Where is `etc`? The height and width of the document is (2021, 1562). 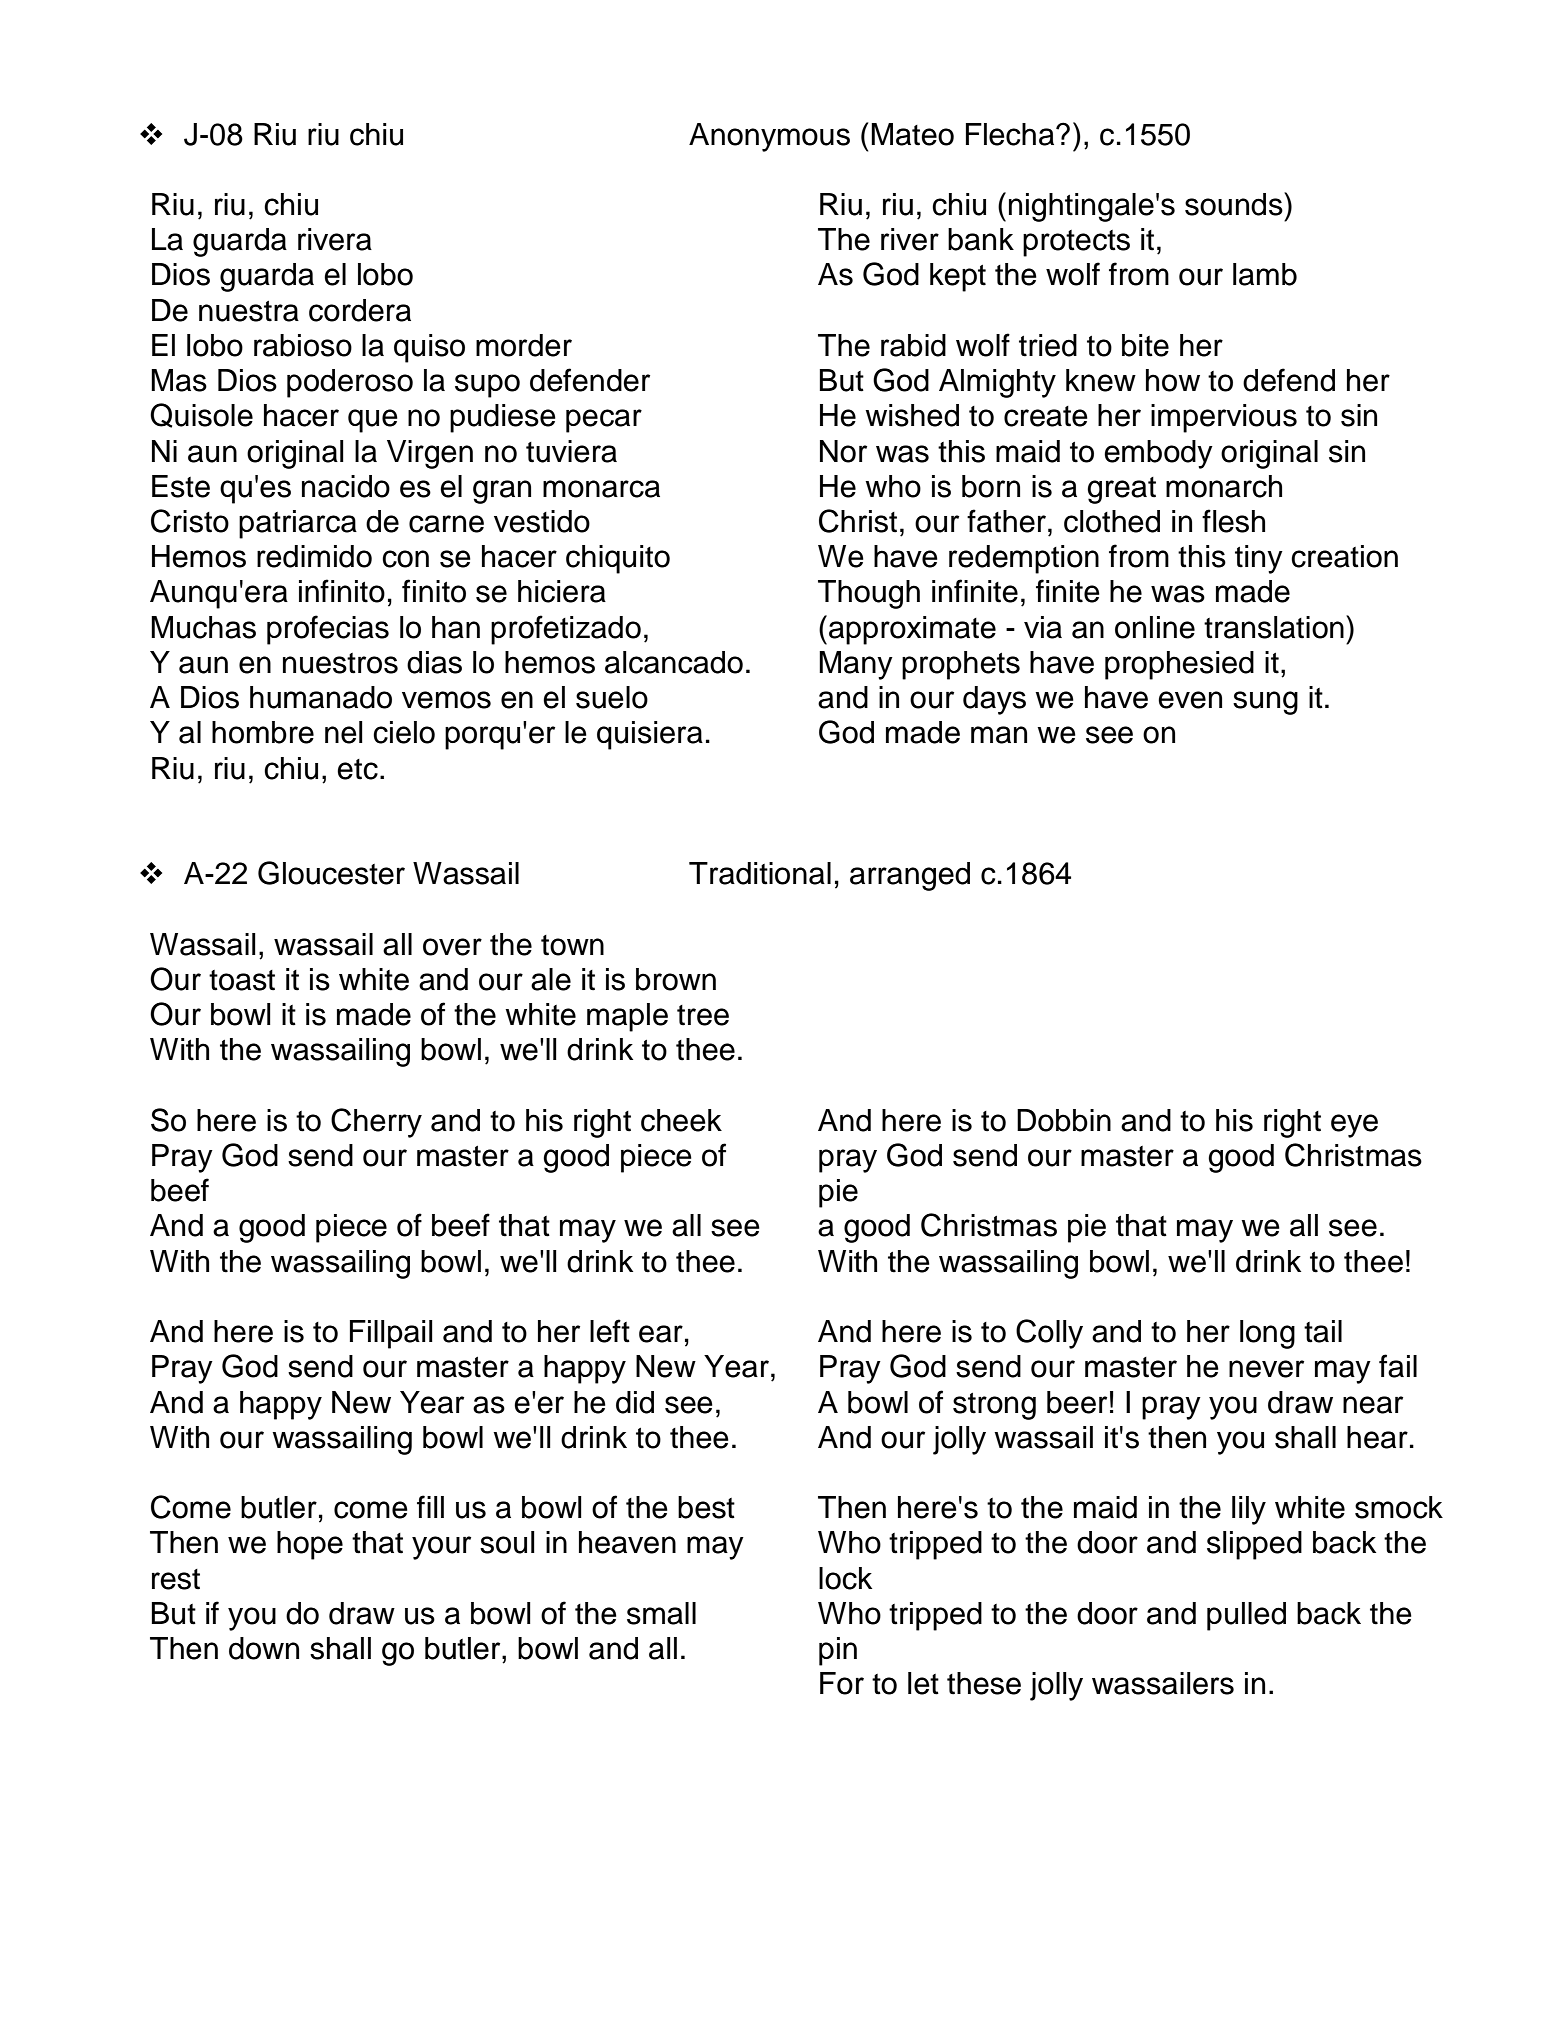 etc is located at coordinates (357, 769).
